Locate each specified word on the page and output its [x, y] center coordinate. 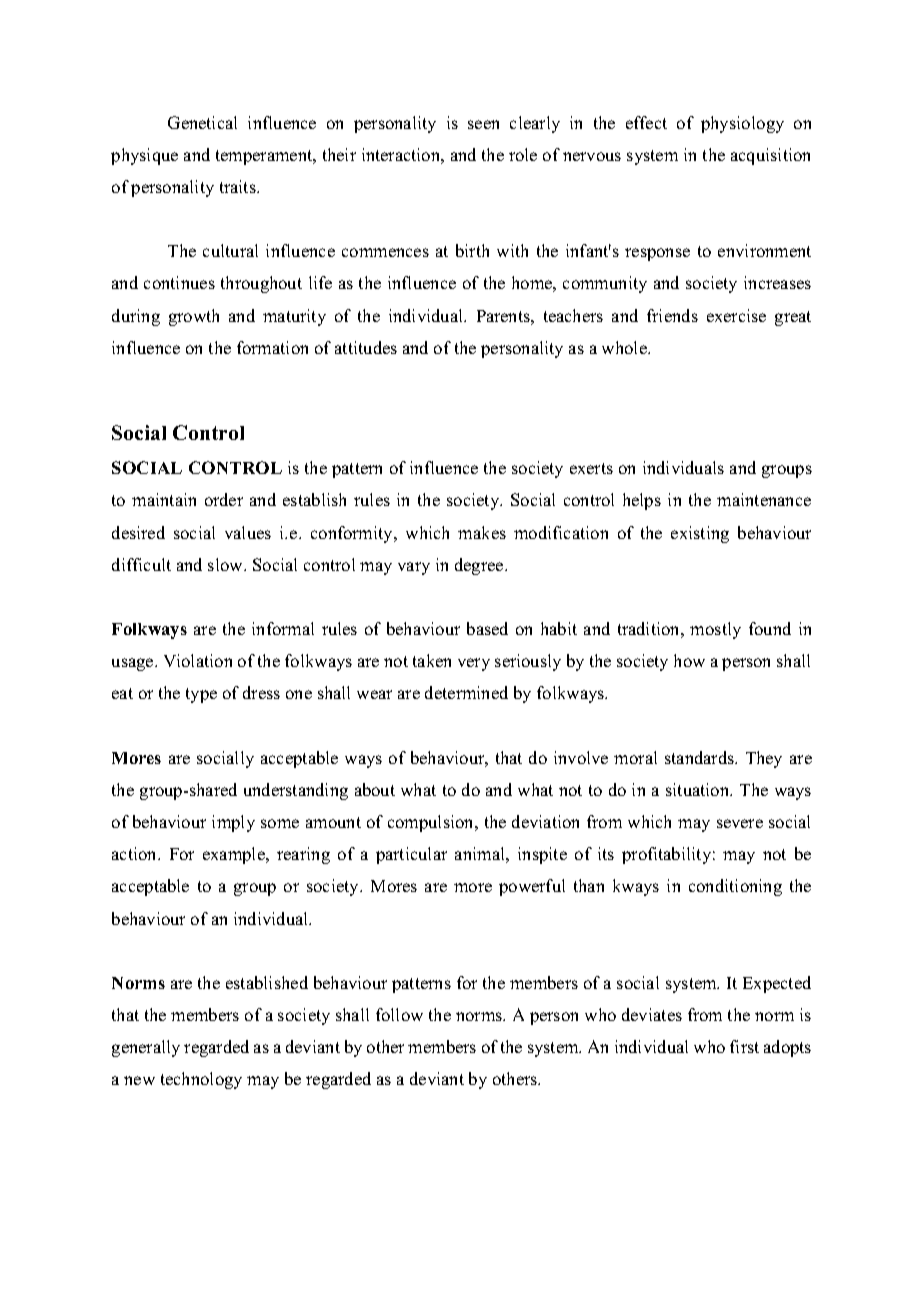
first [744, 1046]
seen [483, 124]
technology [201, 1080]
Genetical [202, 122]
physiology [742, 124]
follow [399, 1014]
